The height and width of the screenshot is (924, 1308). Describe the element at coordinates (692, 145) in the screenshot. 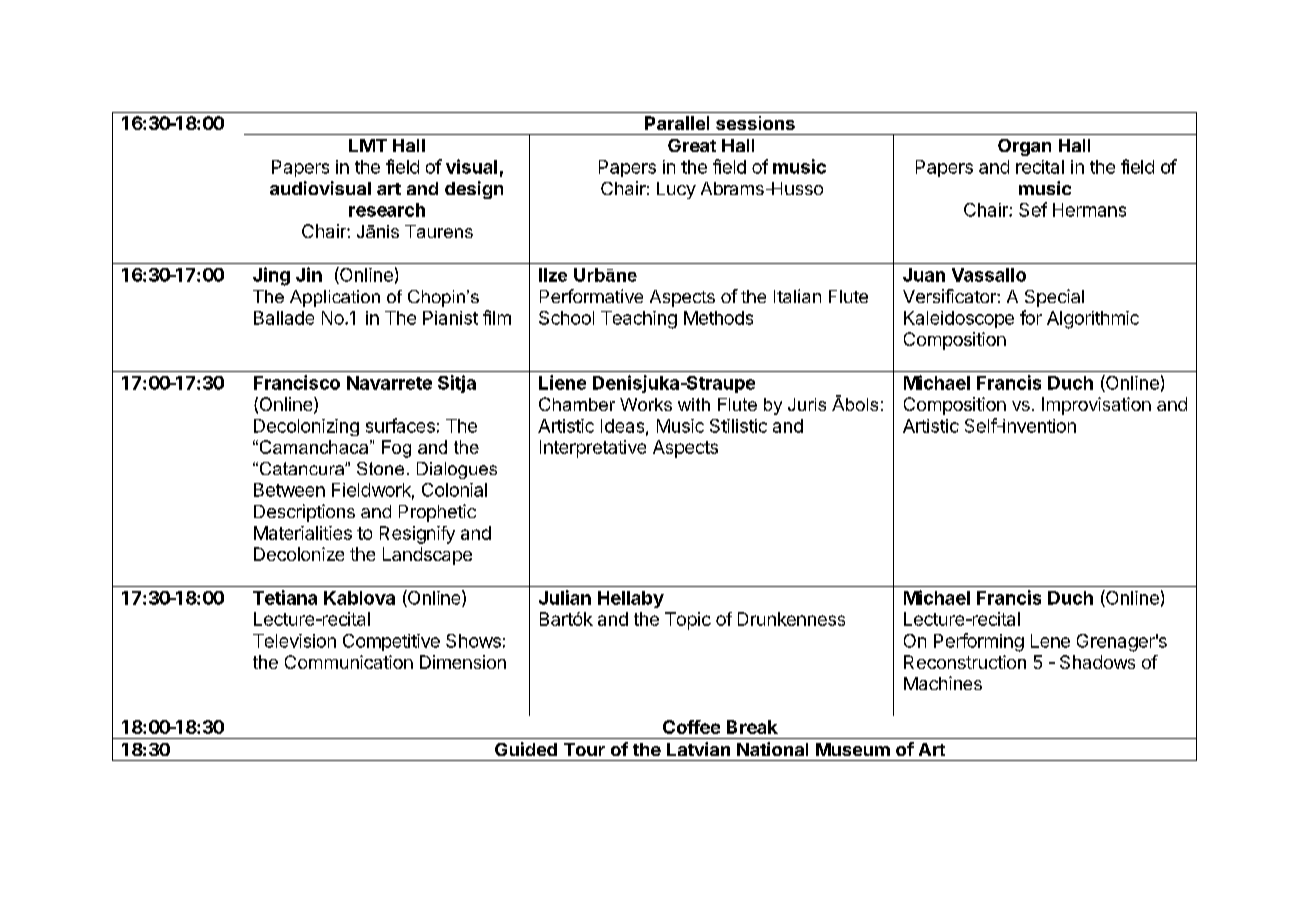

I see `Great` at that location.
